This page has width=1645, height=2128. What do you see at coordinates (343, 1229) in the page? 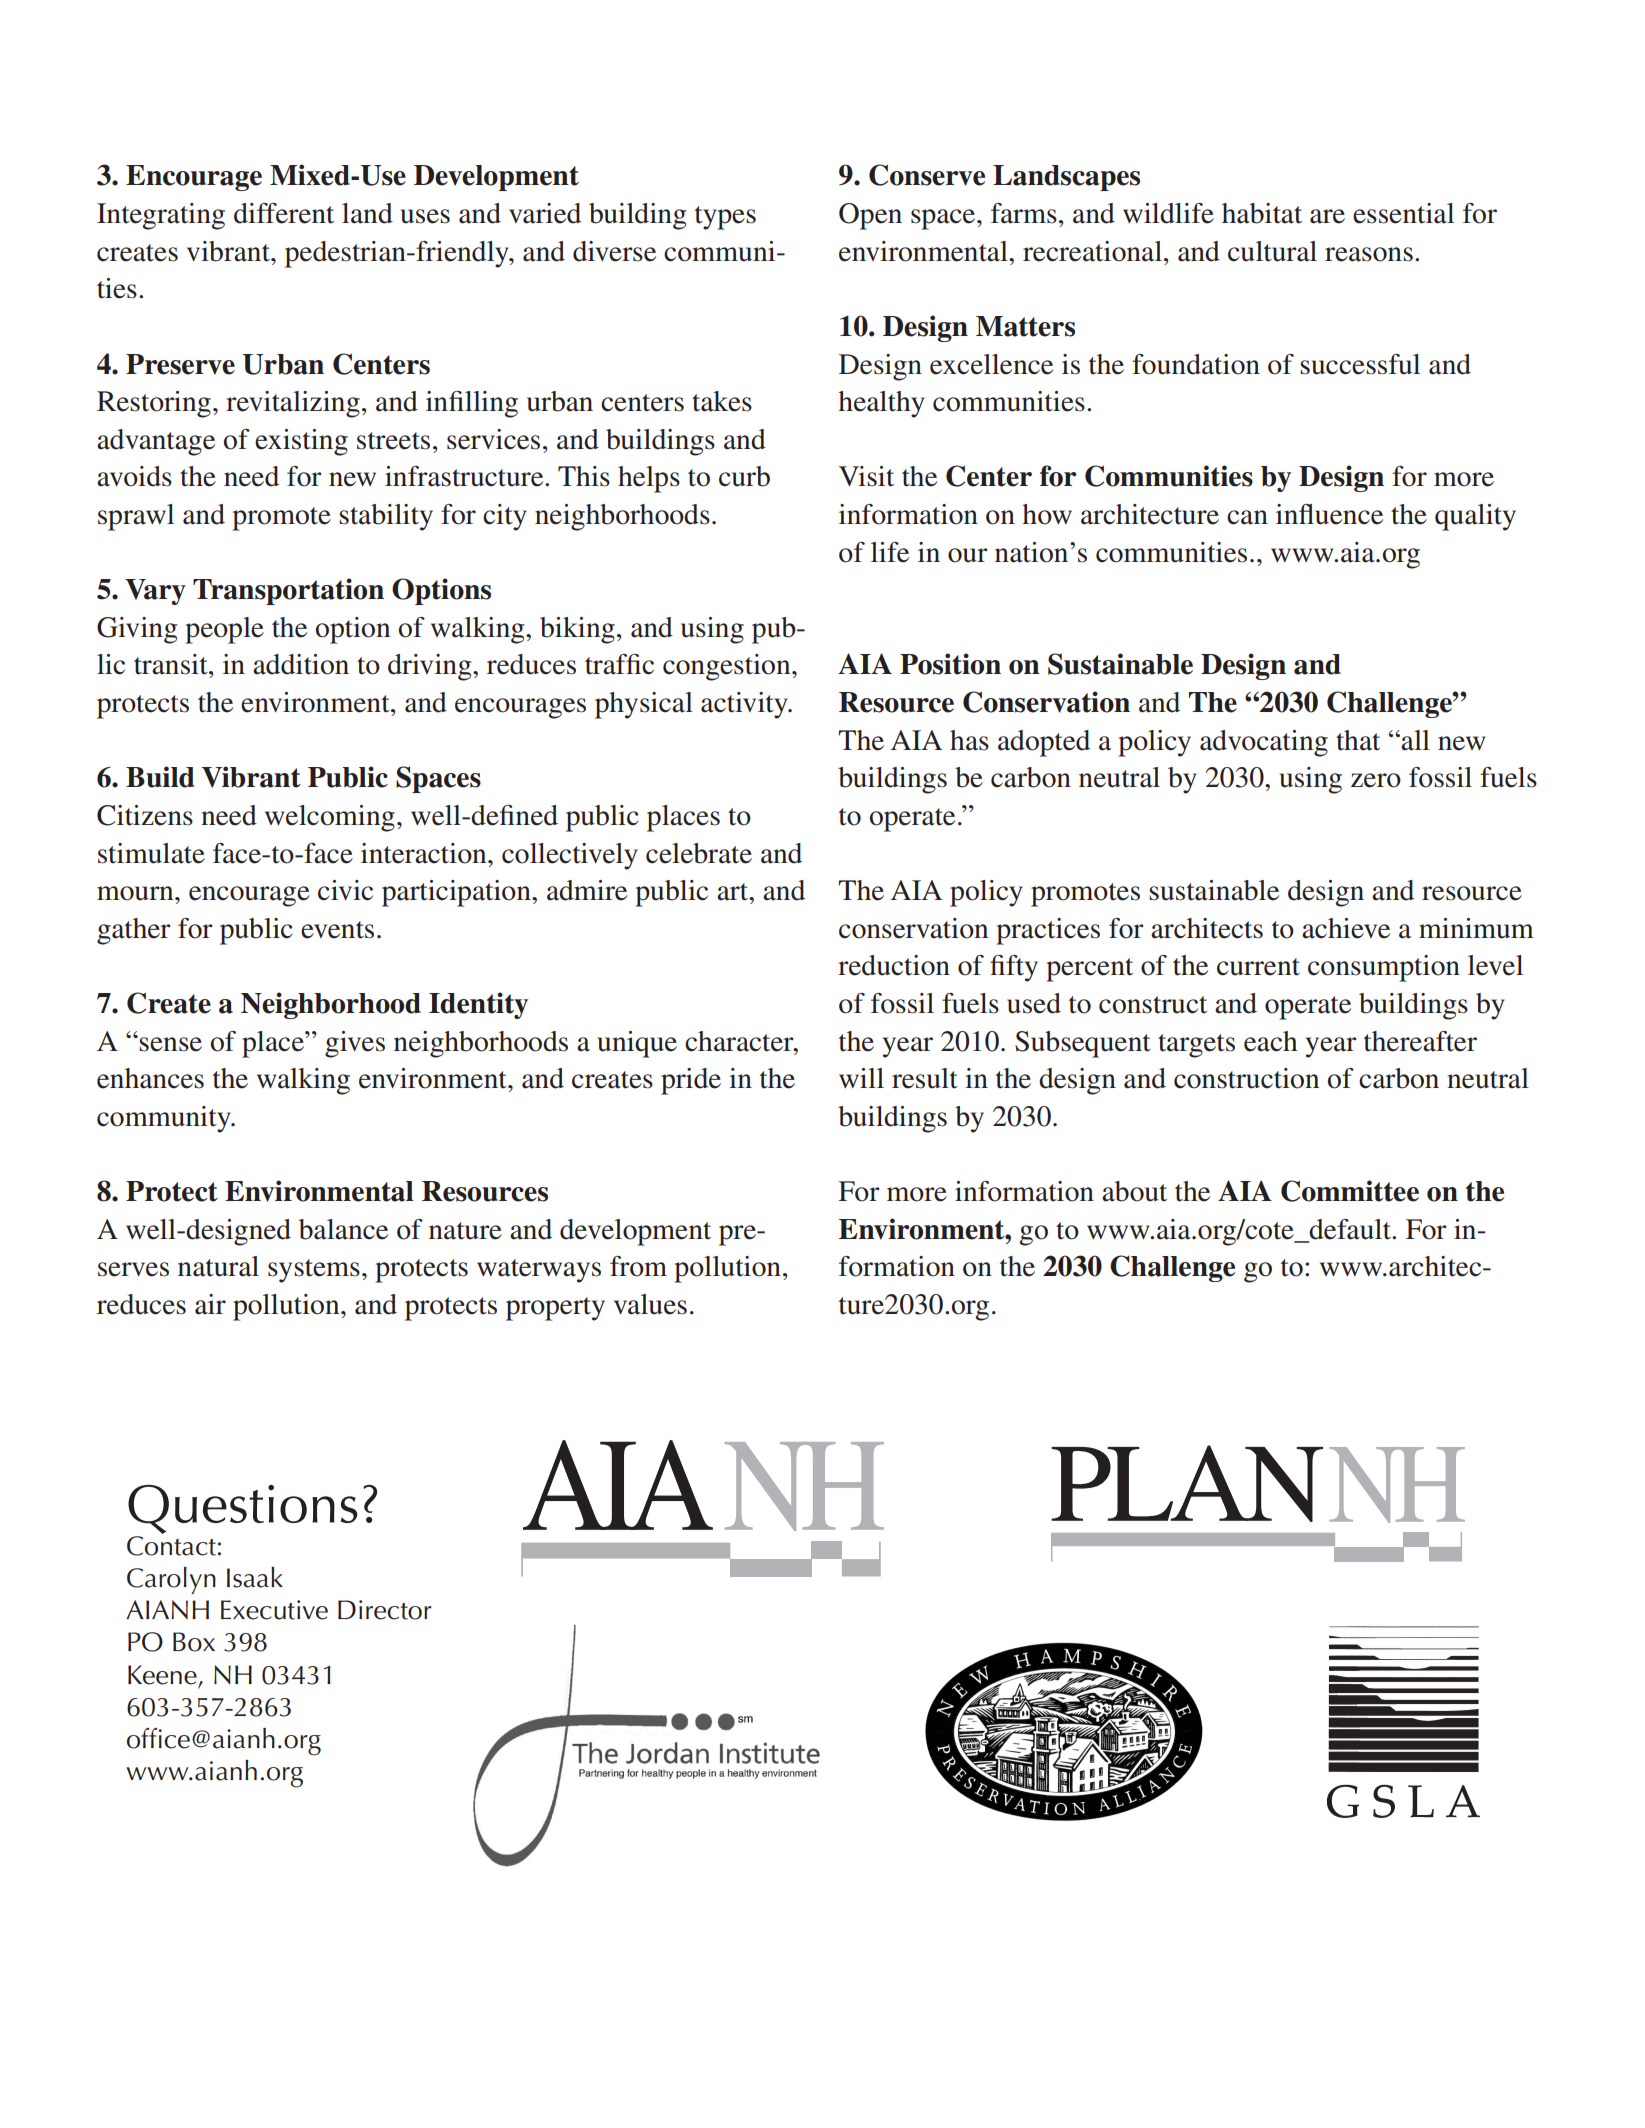
I see `balance` at bounding box center [343, 1229].
